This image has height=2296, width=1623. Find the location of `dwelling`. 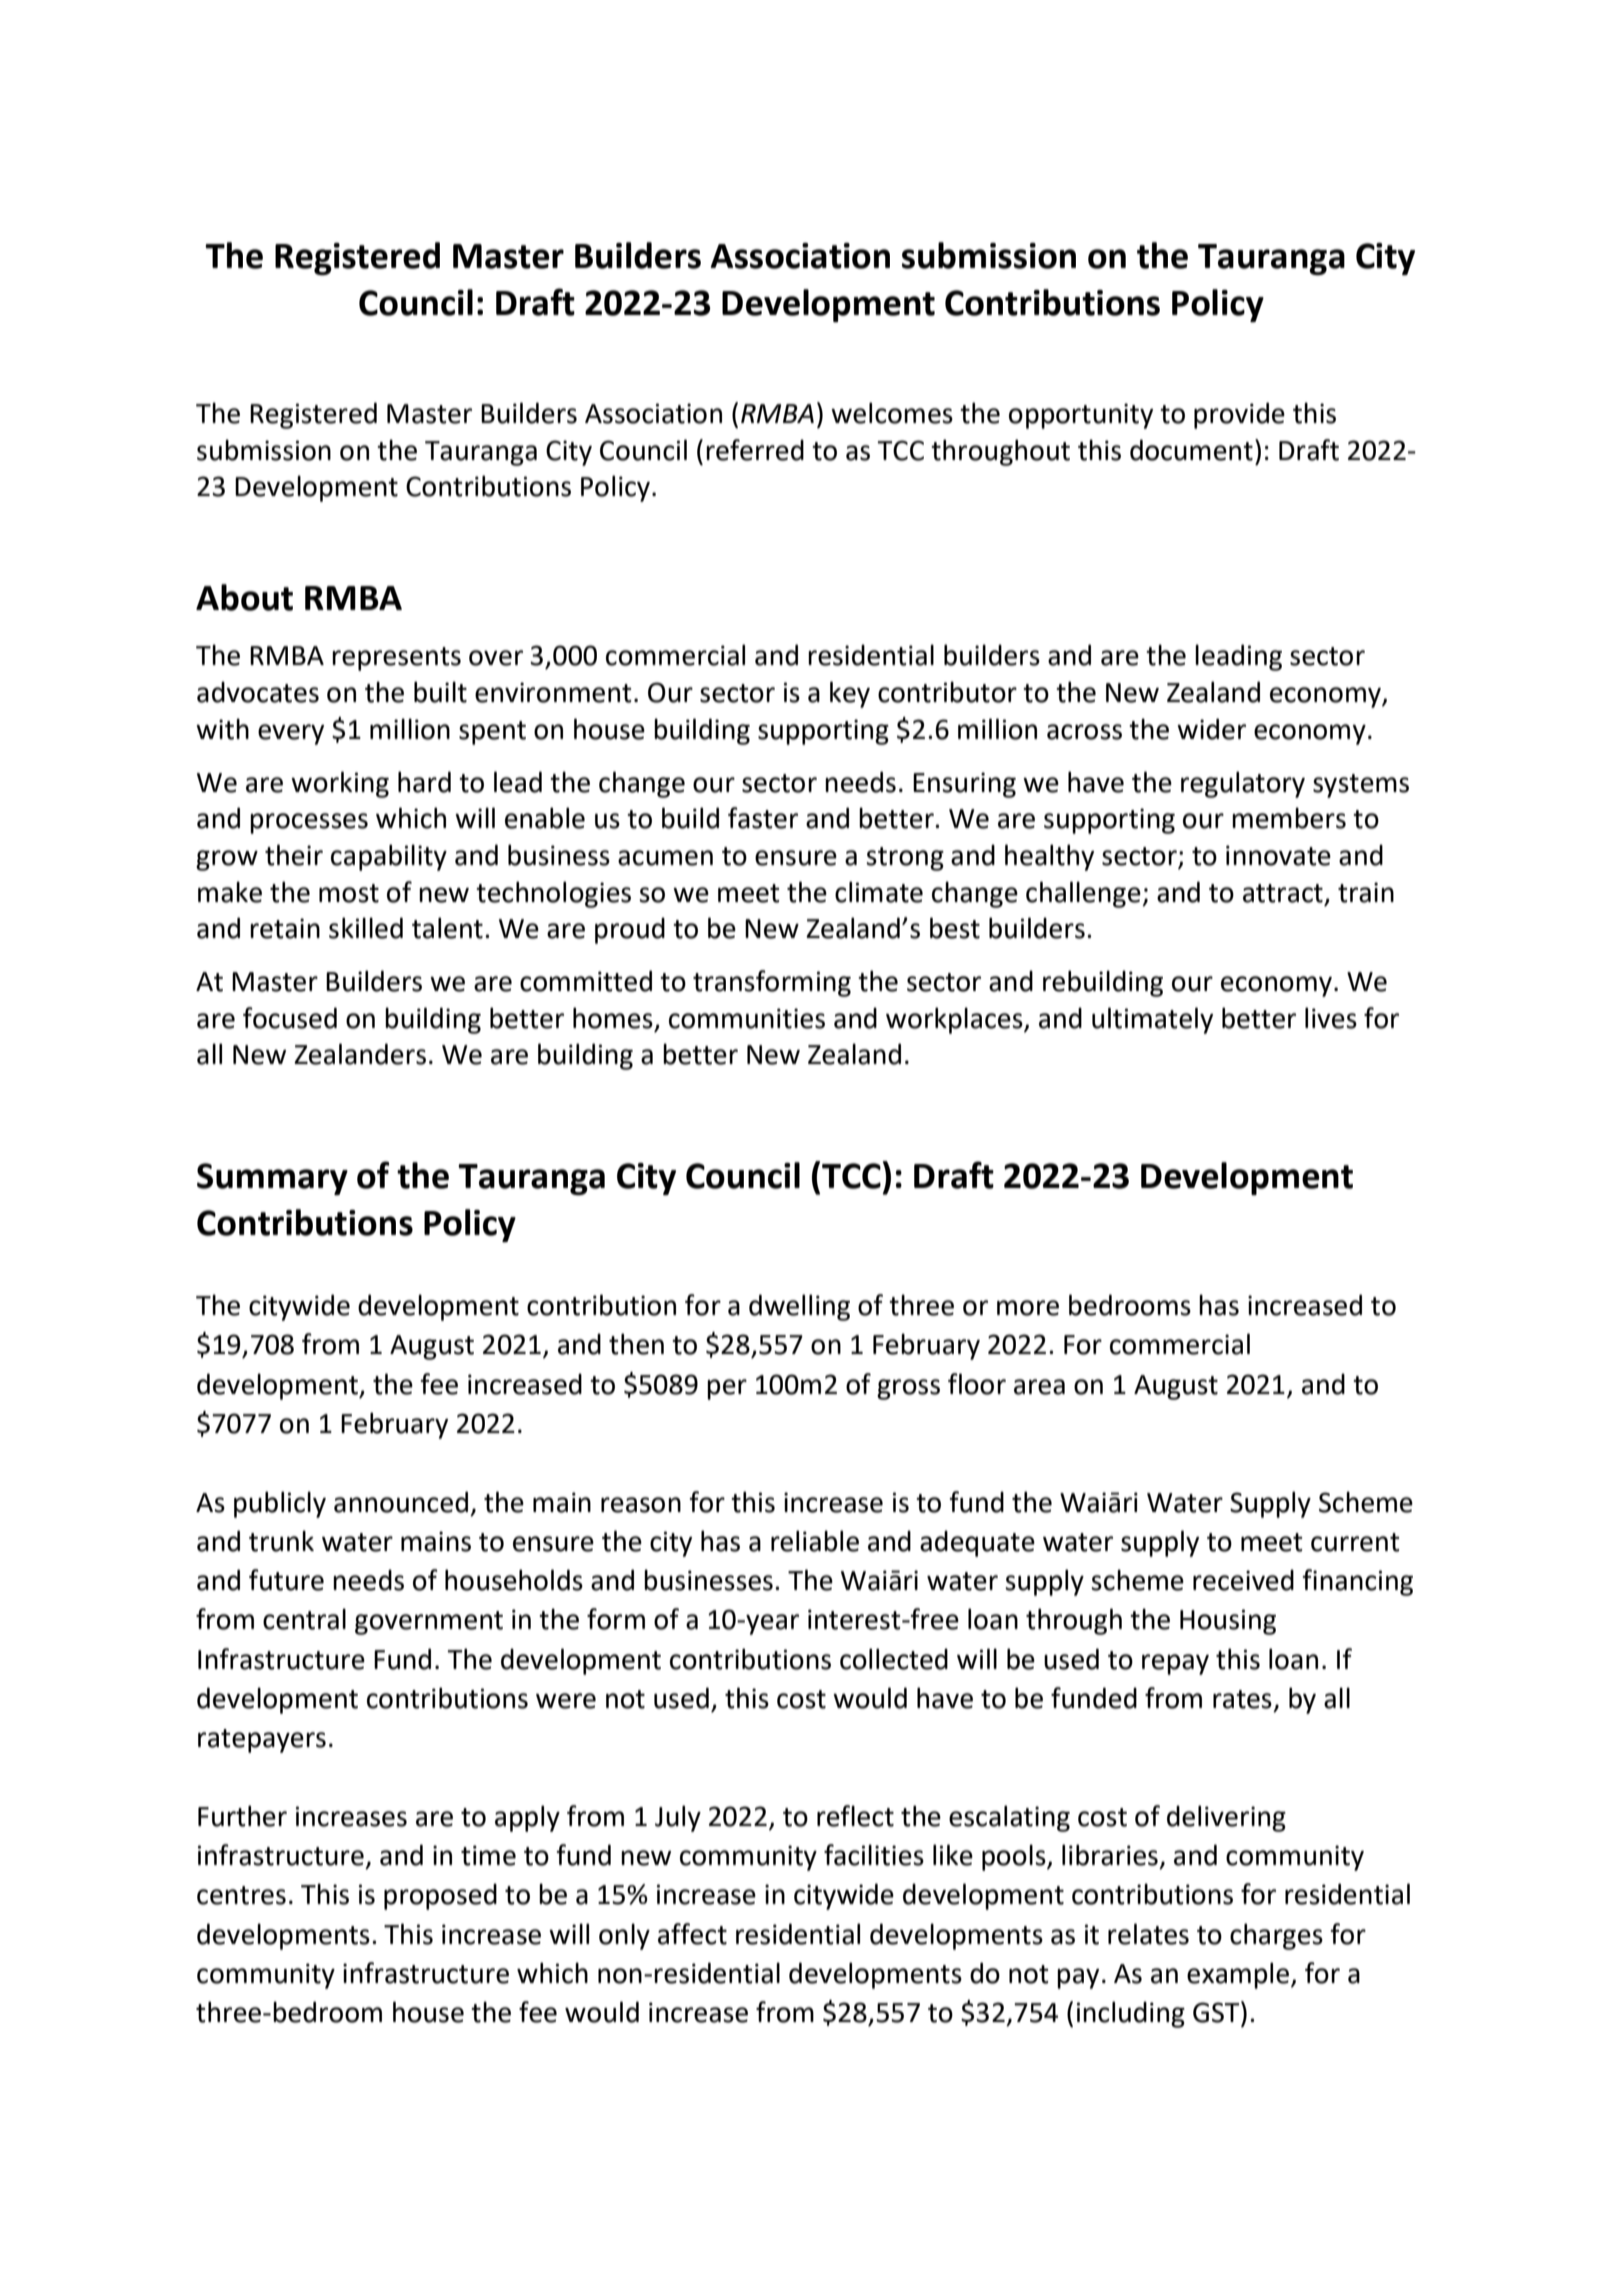

dwelling is located at coordinates (799, 1307).
